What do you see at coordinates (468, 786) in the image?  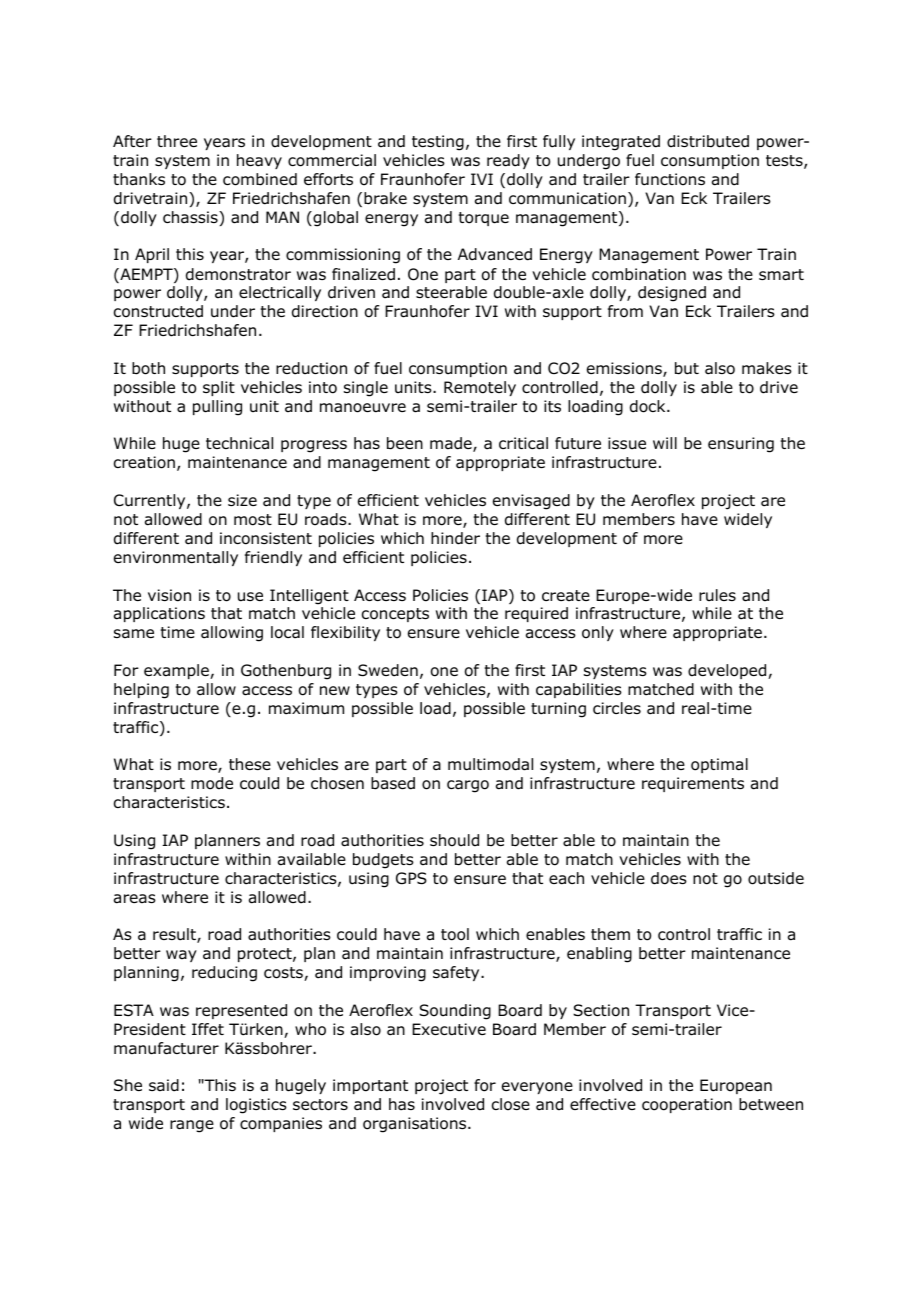 I see `cargo` at bounding box center [468, 786].
